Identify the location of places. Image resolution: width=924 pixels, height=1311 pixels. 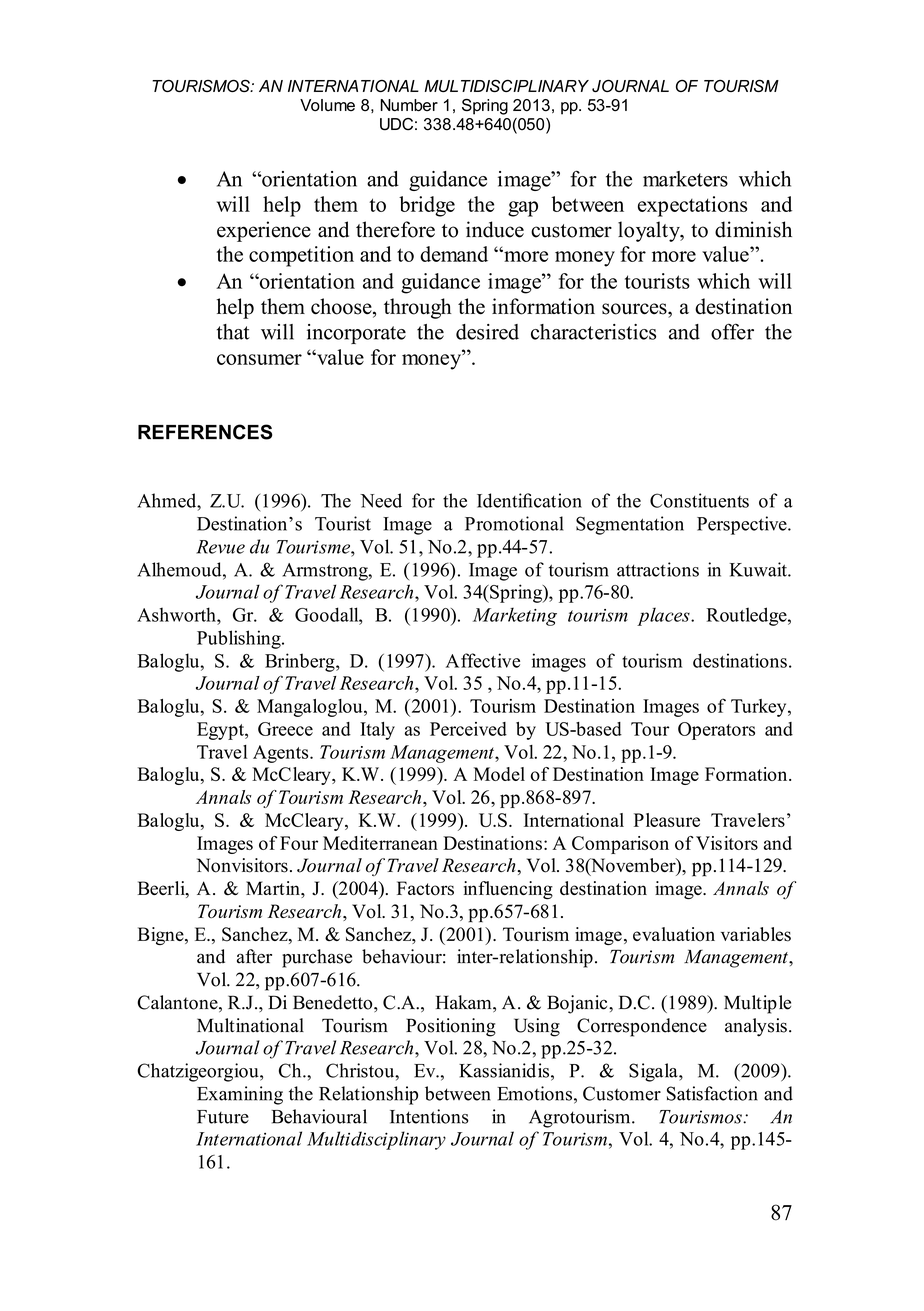
(664, 616).
